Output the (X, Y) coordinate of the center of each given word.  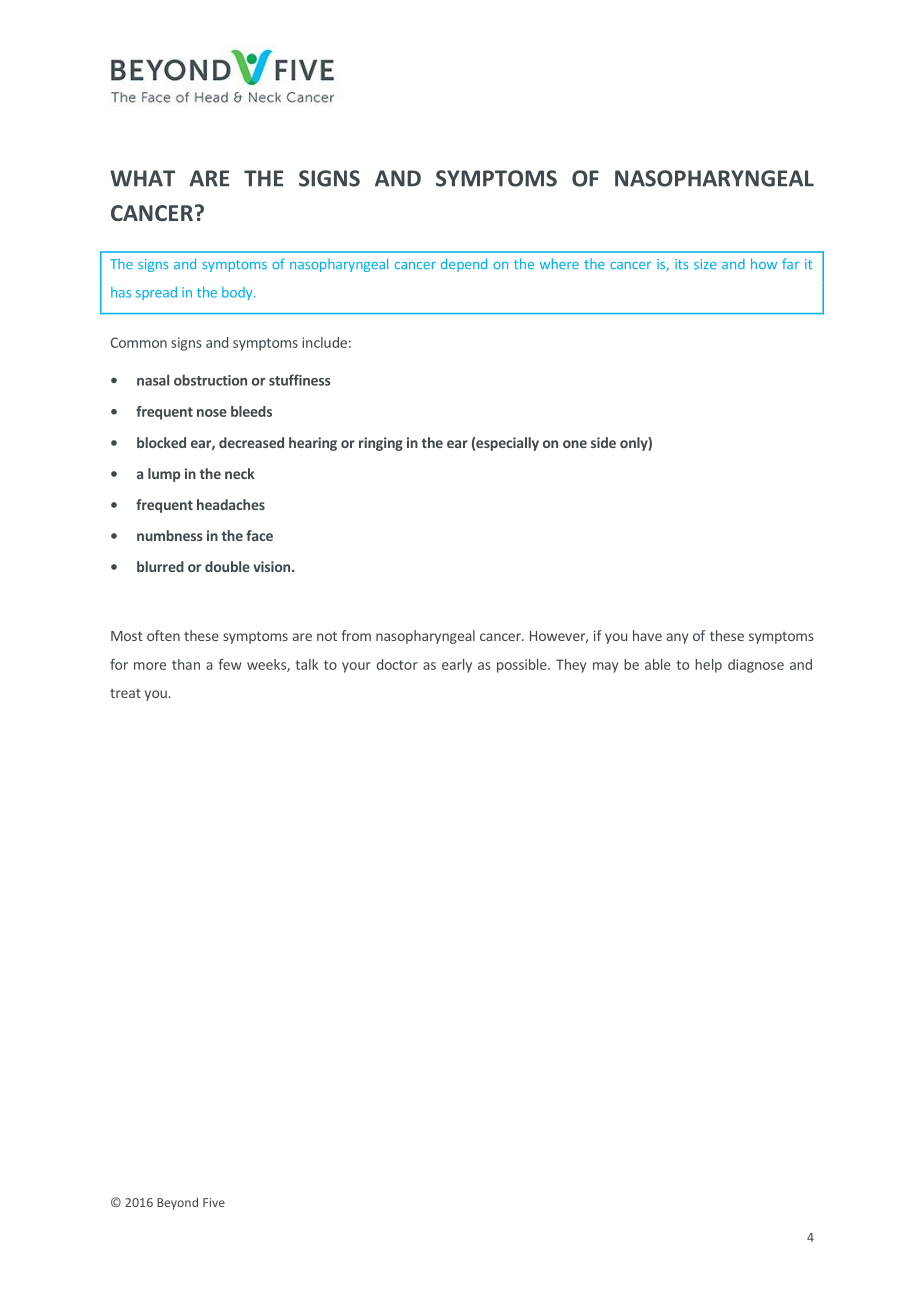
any (677, 638)
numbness (170, 535)
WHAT (142, 178)
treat (125, 693)
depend (464, 265)
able (658, 664)
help (708, 666)
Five (214, 1202)
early (457, 666)
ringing (381, 444)
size (705, 264)
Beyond (177, 1203)
